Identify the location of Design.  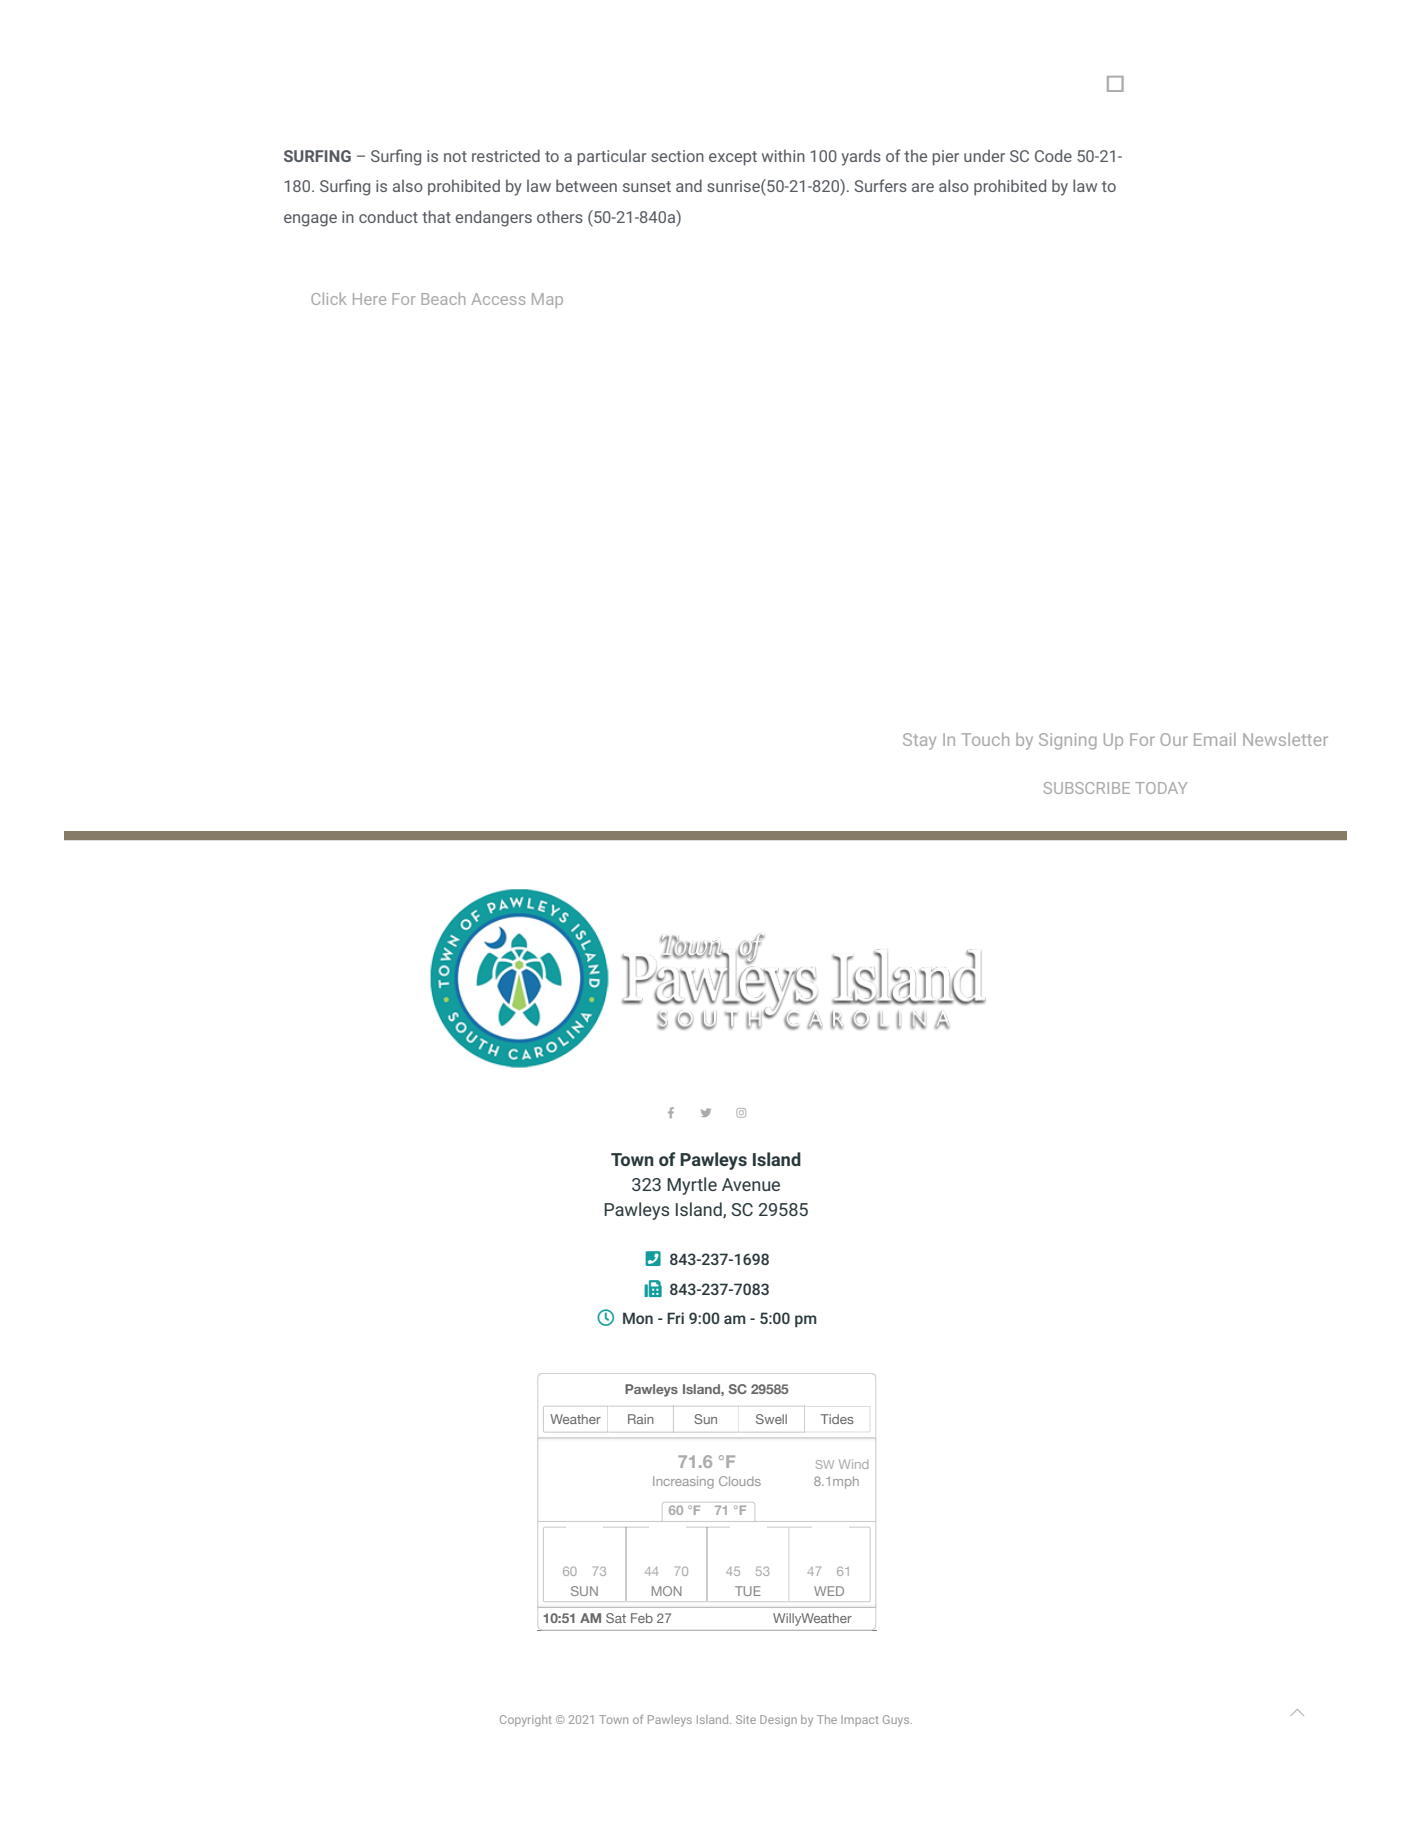
(778, 1721).
